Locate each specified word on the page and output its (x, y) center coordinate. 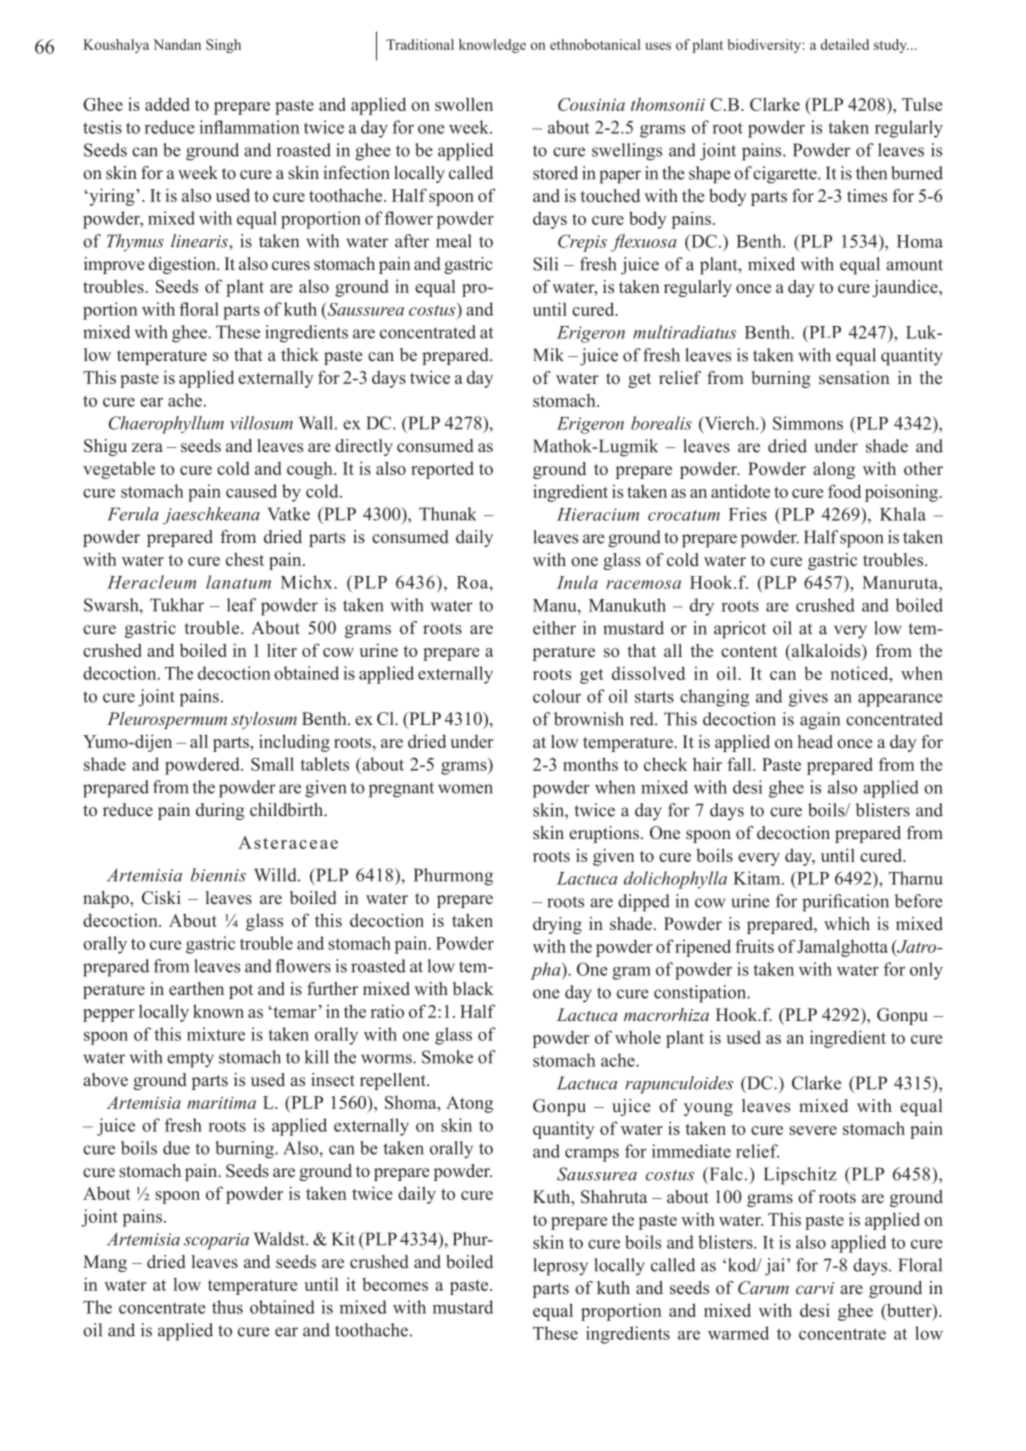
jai (775, 1267)
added (167, 104)
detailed (845, 44)
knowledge (492, 46)
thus (227, 1307)
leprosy (560, 1267)
